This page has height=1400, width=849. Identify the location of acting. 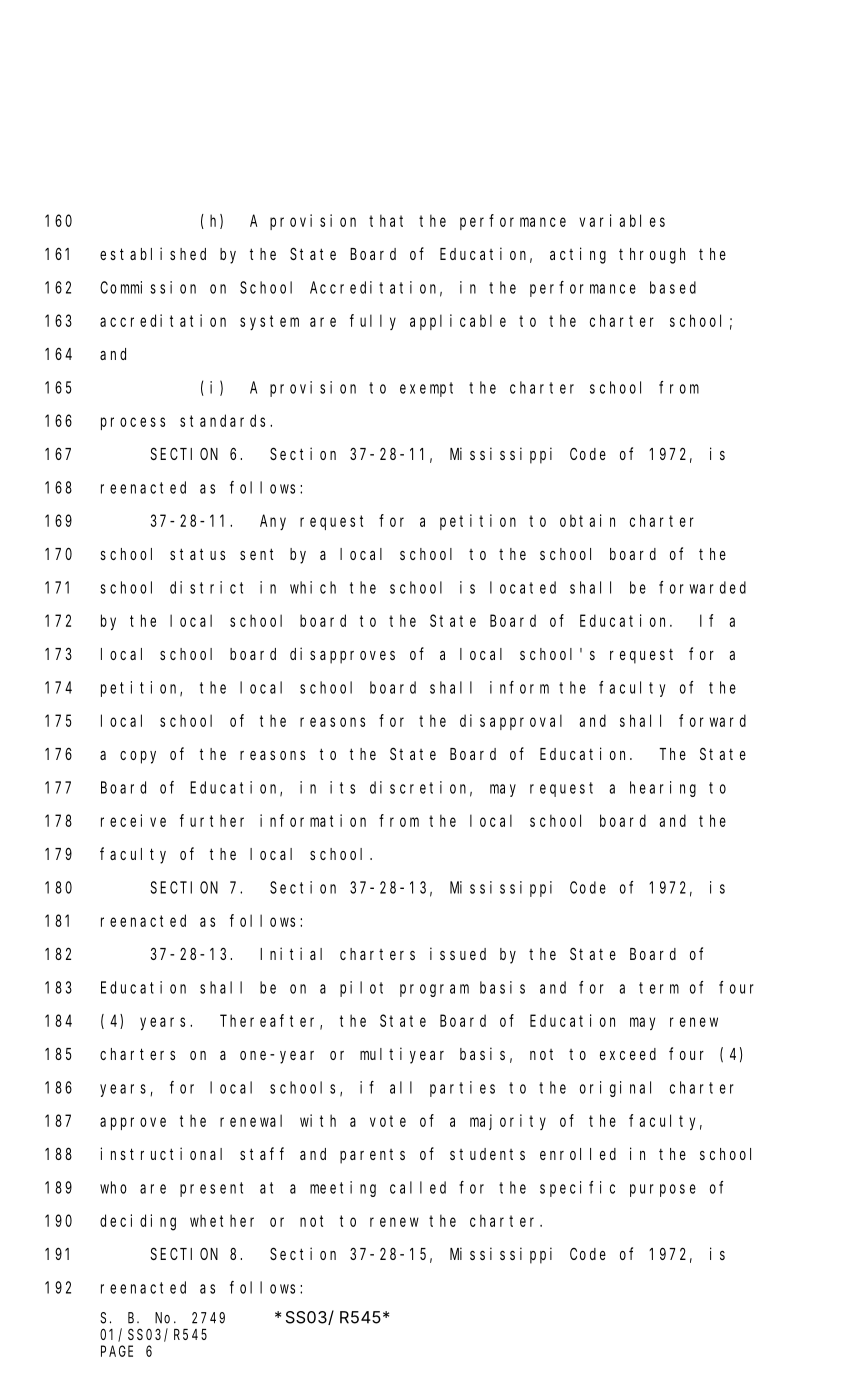
(578, 255).
